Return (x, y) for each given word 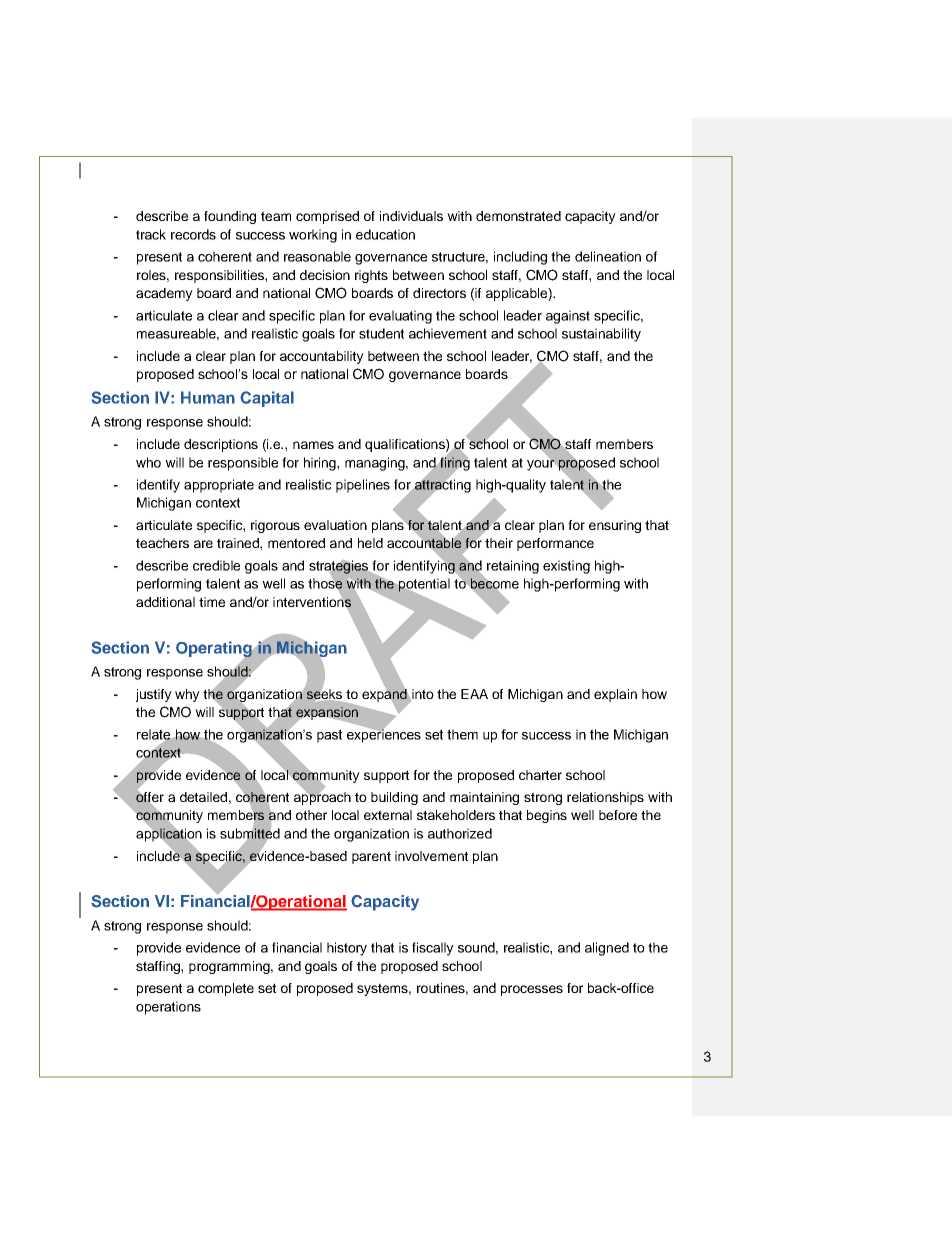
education (385, 234)
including (520, 258)
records (193, 234)
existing (566, 567)
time (212, 602)
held (370, 543)
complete (226, 989)
